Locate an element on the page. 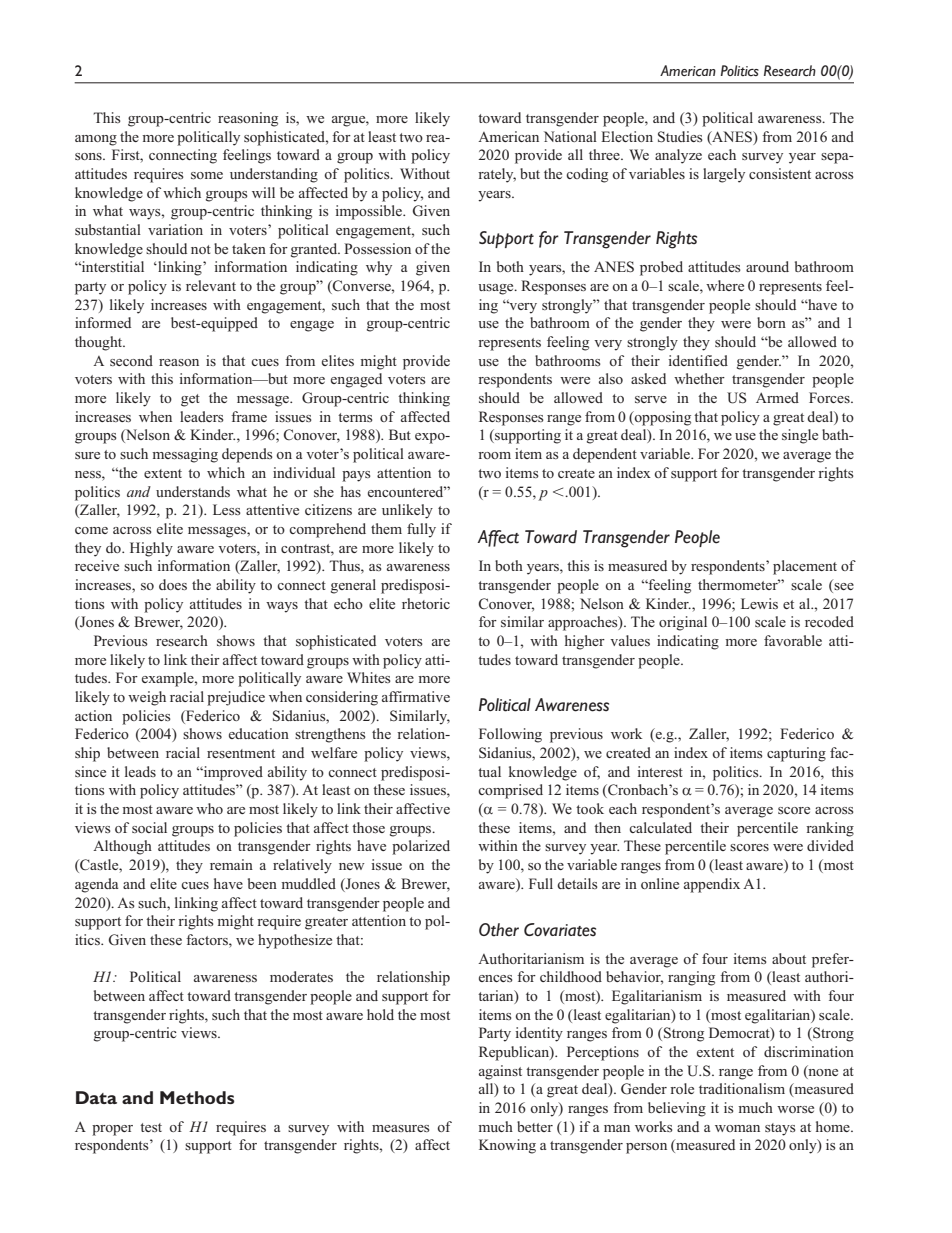 Image resolution: width=952 pixels, height=1233 pixels. some is located at coordinates (207, 175).
